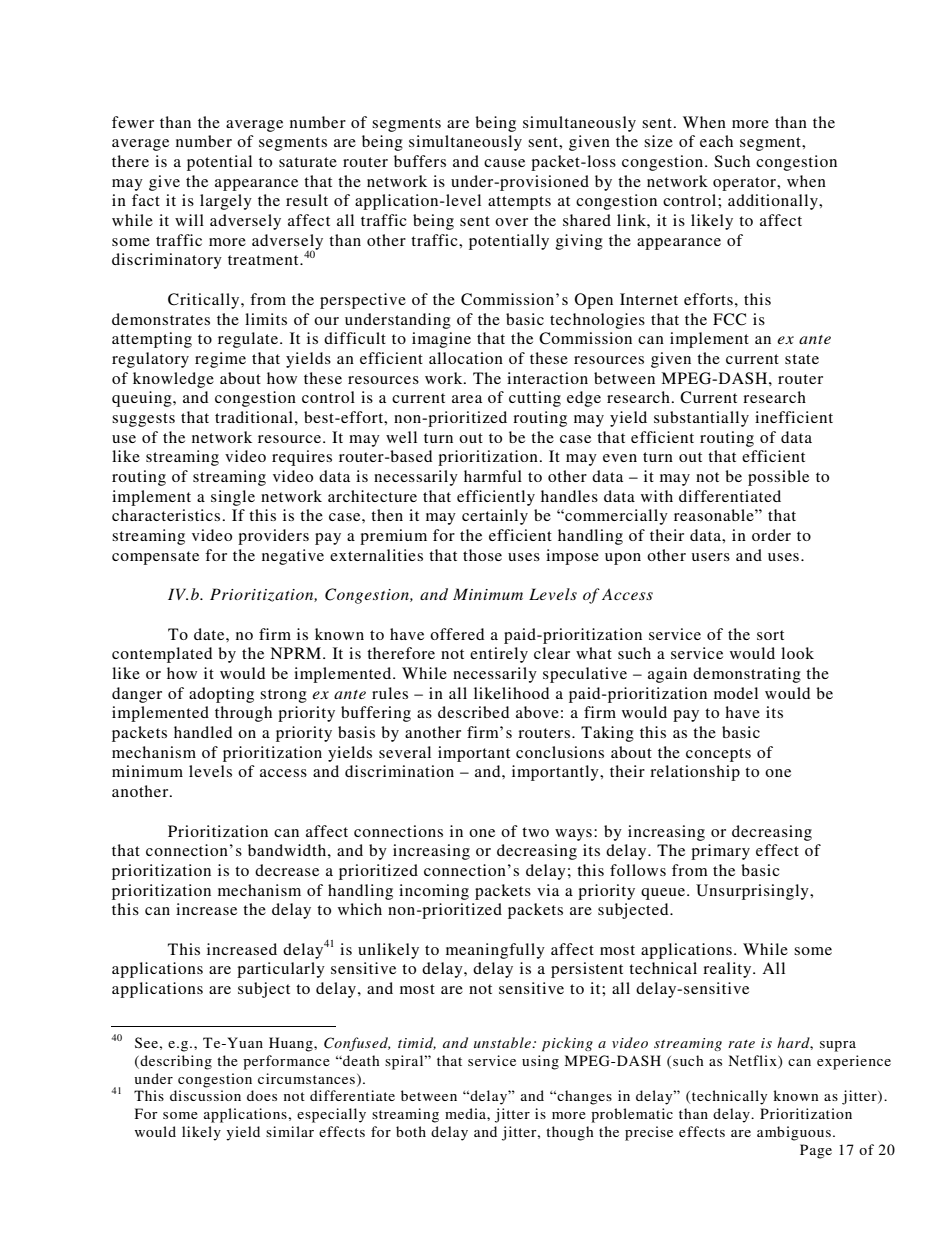 The height and width of the screenshot is (1233, 952). I want to click on single, so click(233, 498).
